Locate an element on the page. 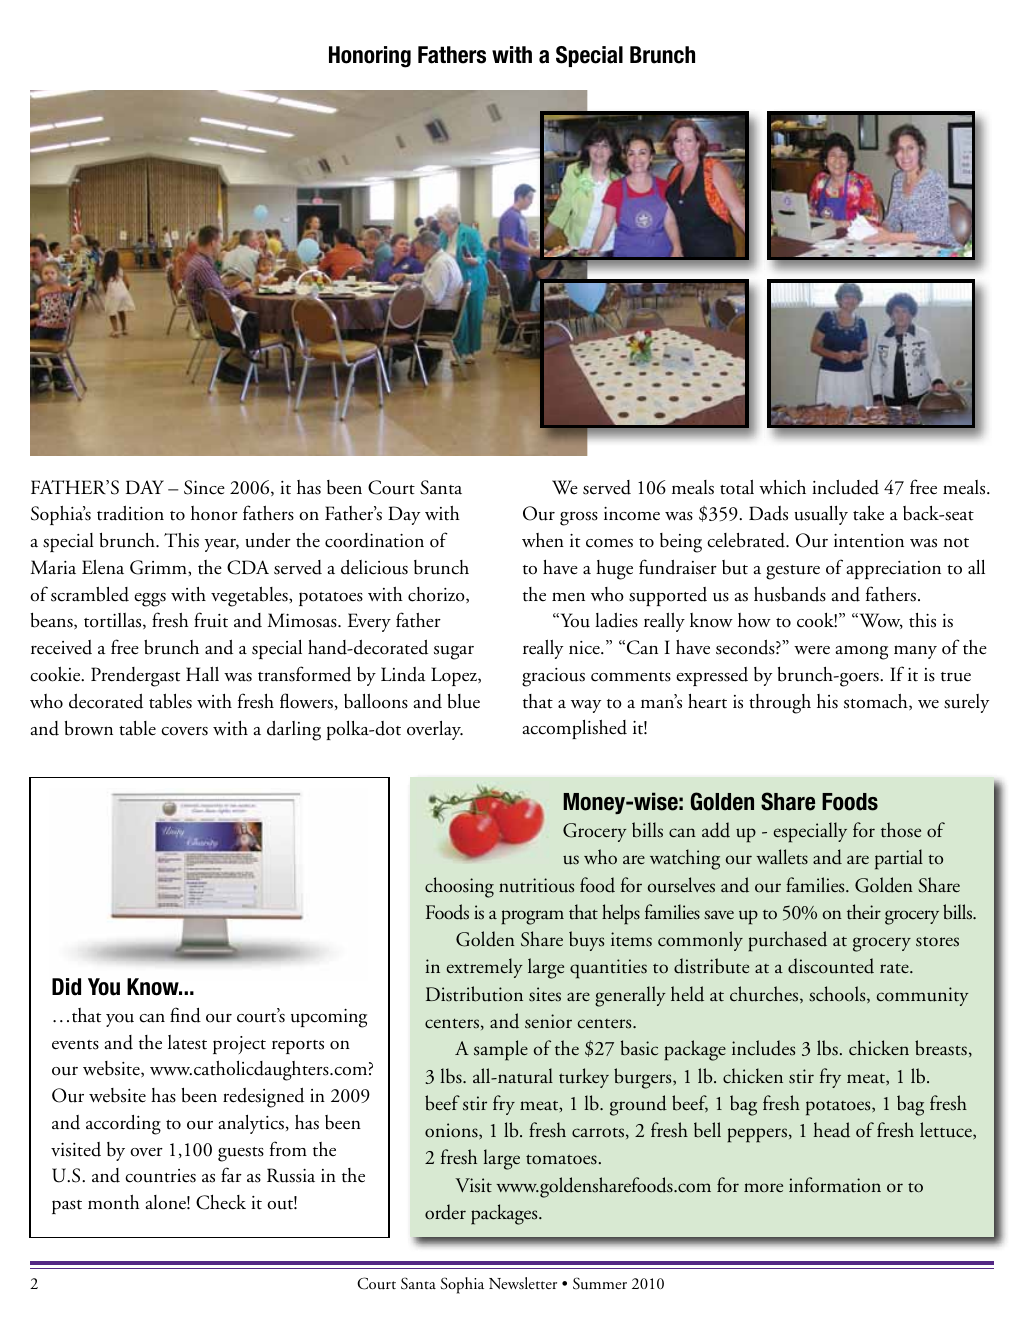 Image resolution: width=1024 pixels, height=1325 pixels. brown is located at coordinates (89, 728).
